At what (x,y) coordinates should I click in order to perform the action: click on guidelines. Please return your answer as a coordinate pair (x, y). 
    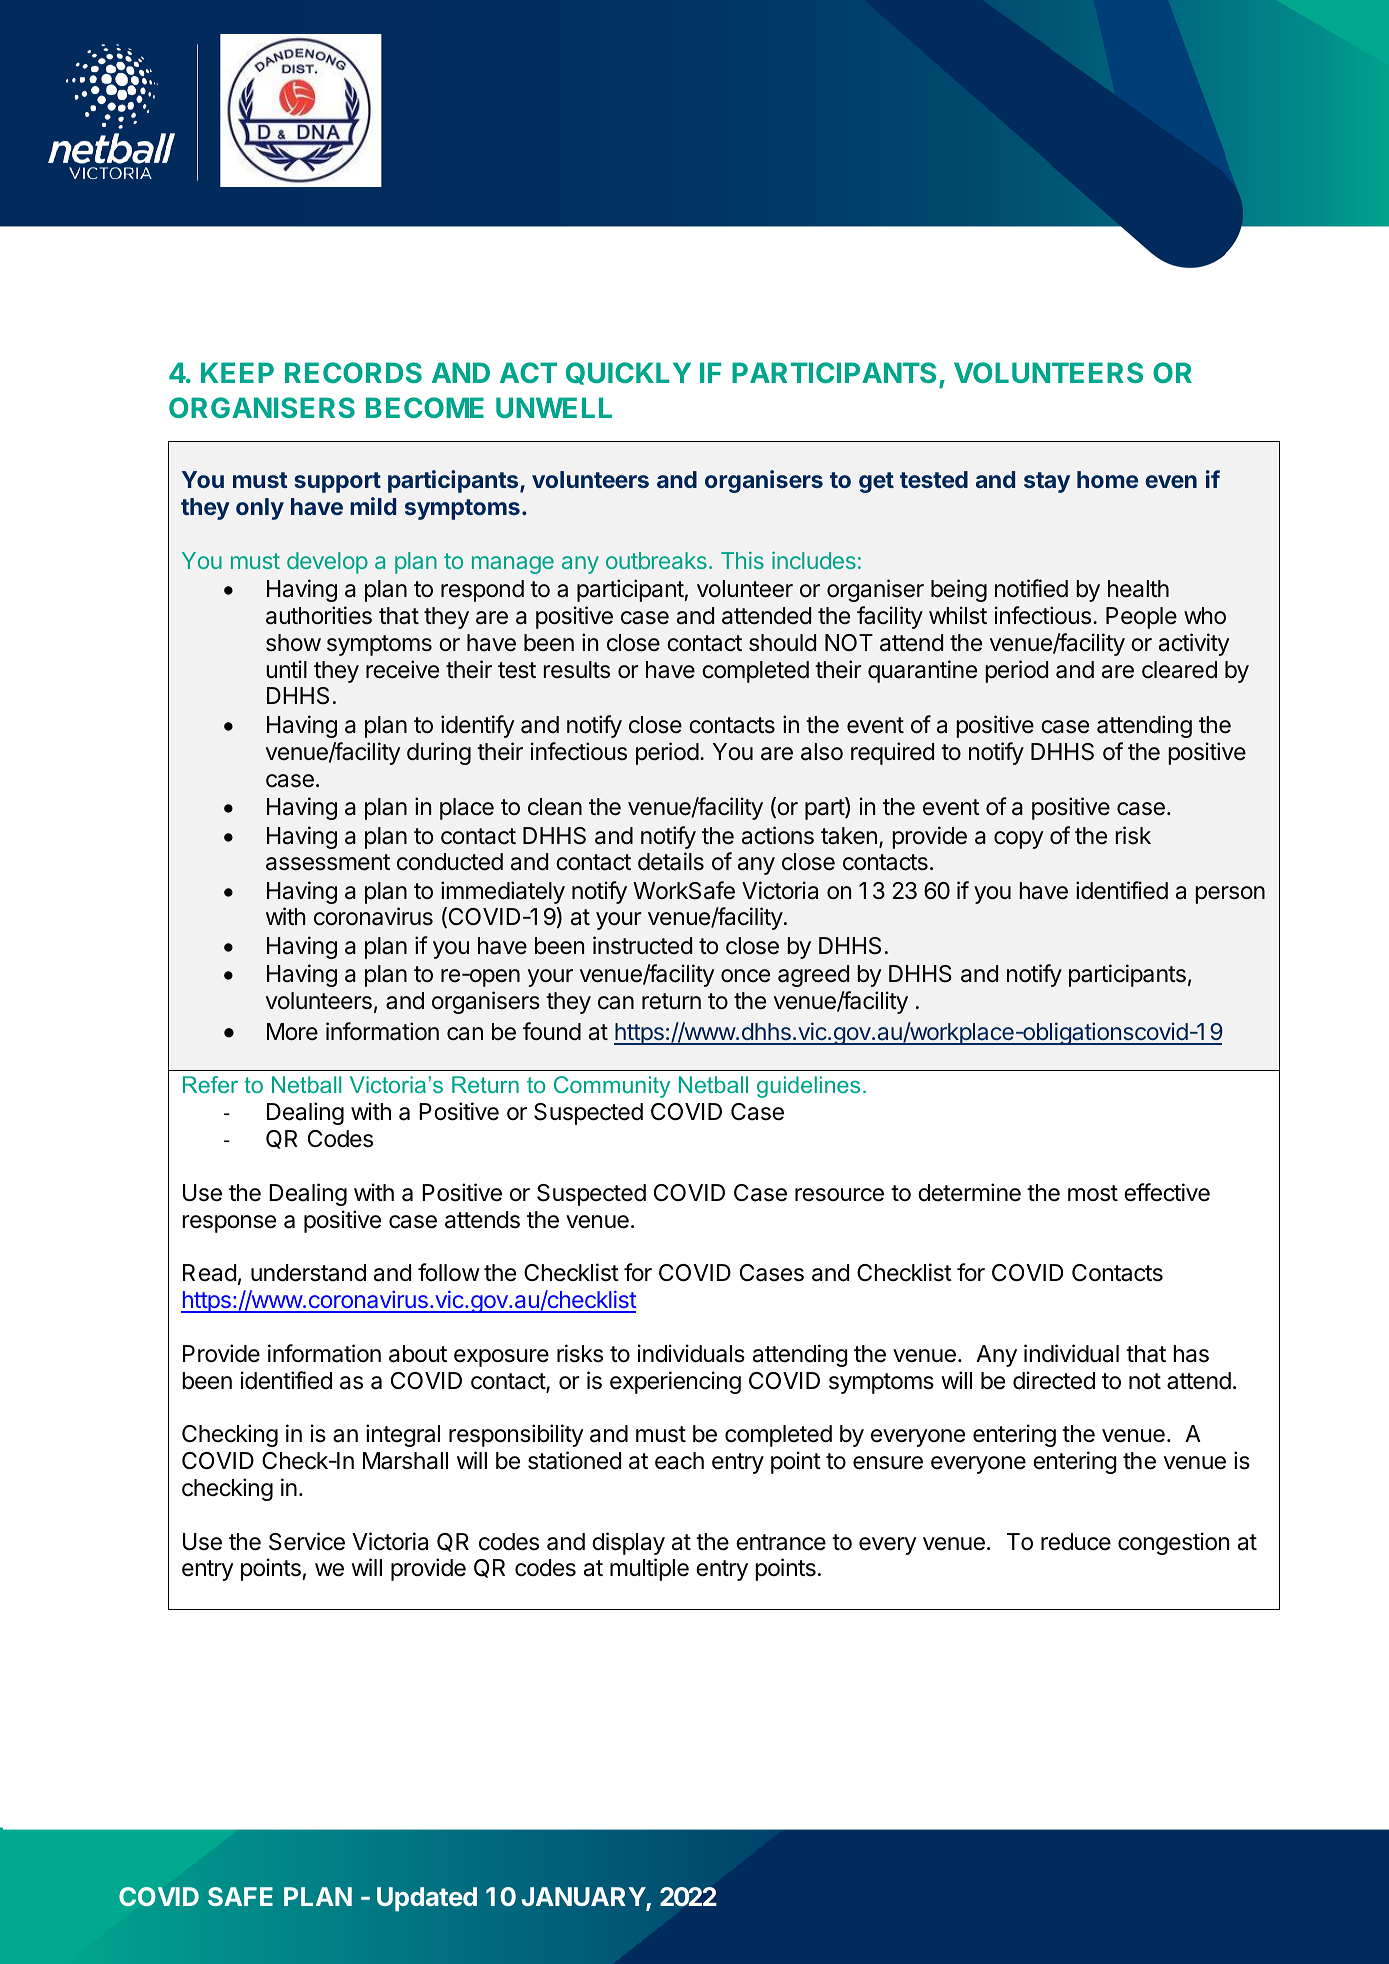
    Looking at the image, I should click on (808, 1087).
